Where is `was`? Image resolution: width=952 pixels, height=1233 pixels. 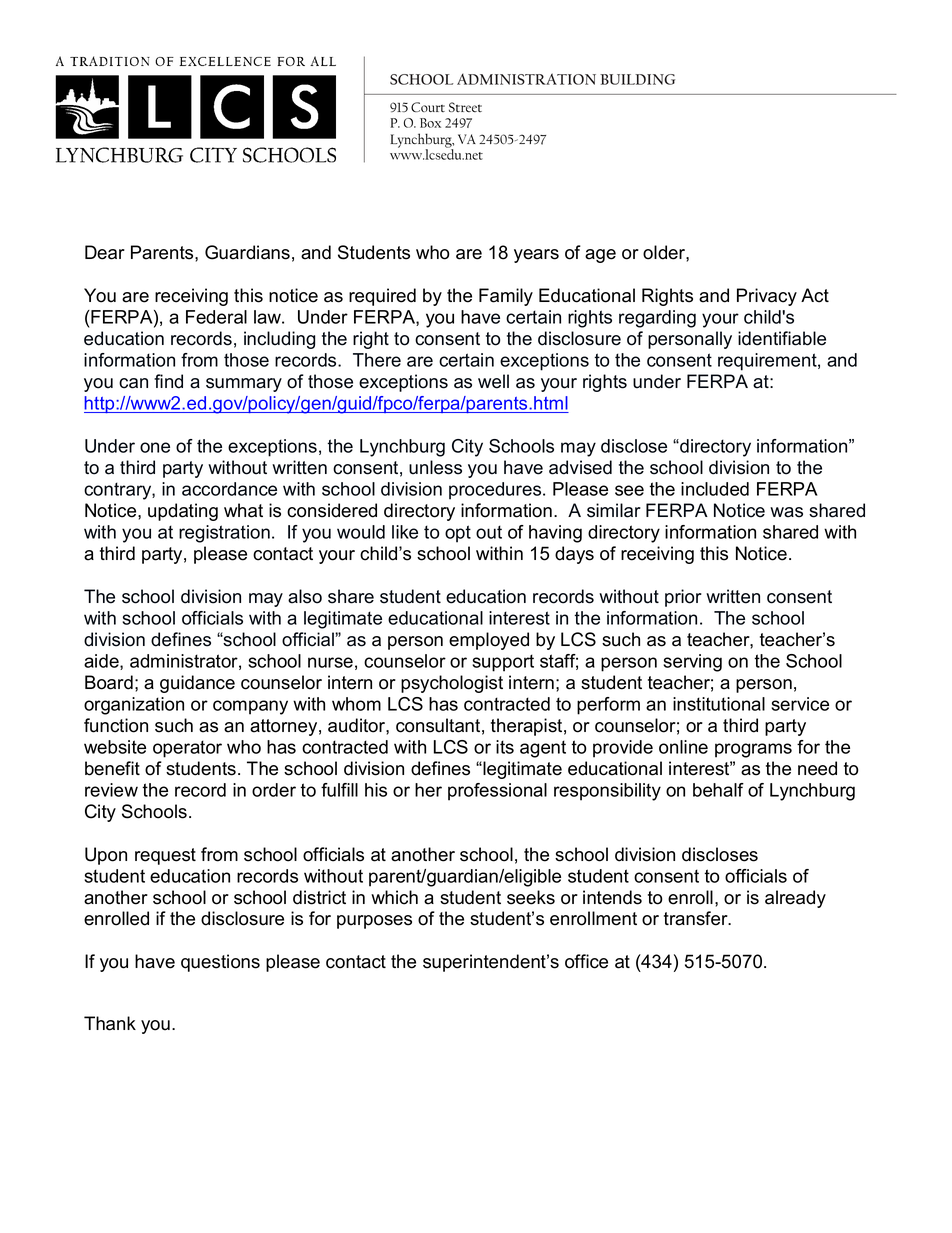 was is located at coordinates (786, 512).
